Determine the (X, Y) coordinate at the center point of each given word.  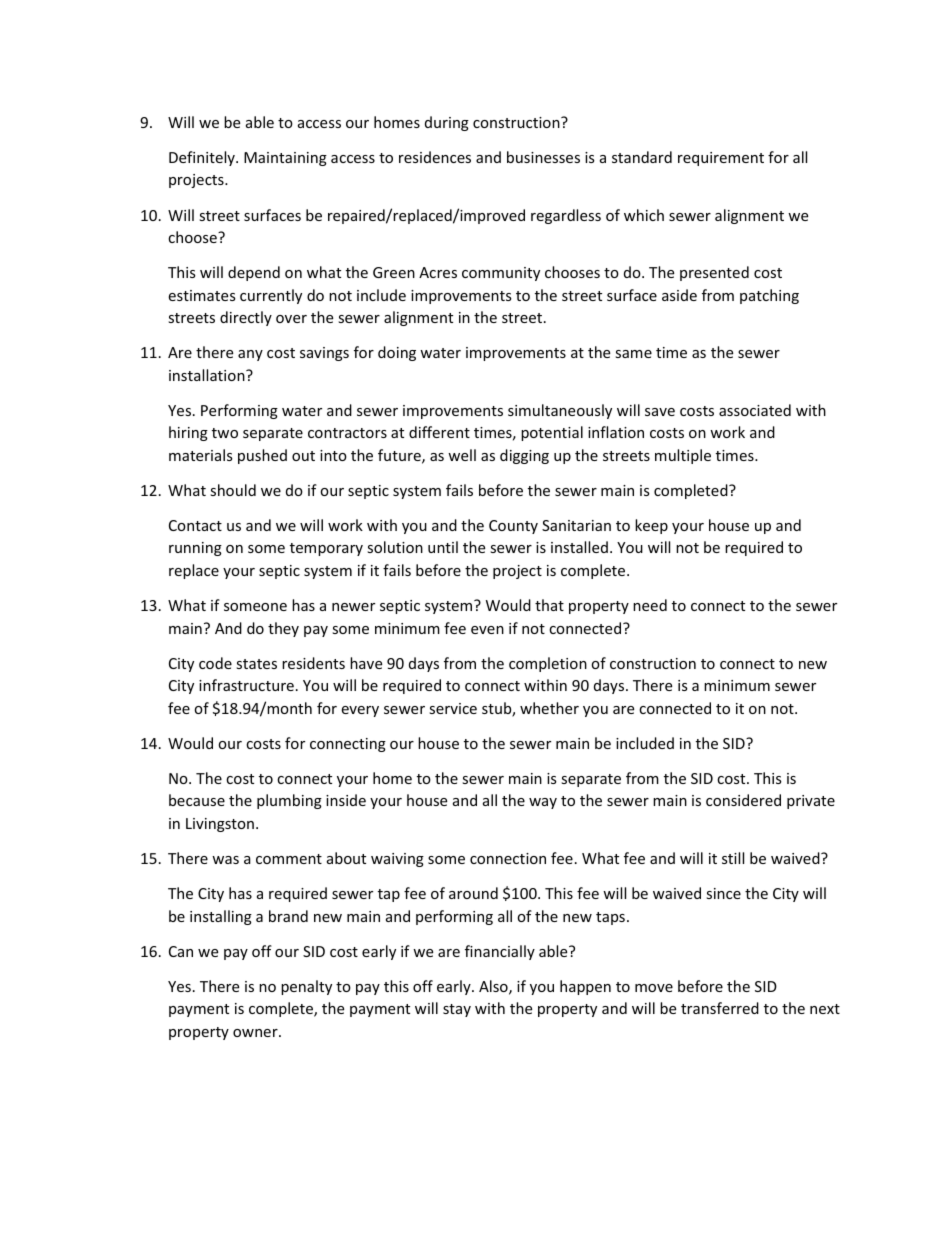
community (501, 274)
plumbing (289, 801)
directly (246, 318)
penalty (306, 987)
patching (769, 296)
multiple (683, 456)
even (487, 630)
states (256, 664)
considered (743, 800)
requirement (721, 159)
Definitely (203, 158)
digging (524, 456)
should (233, 490)
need (650, 605)
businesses (543, 157)
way (543, 803)
